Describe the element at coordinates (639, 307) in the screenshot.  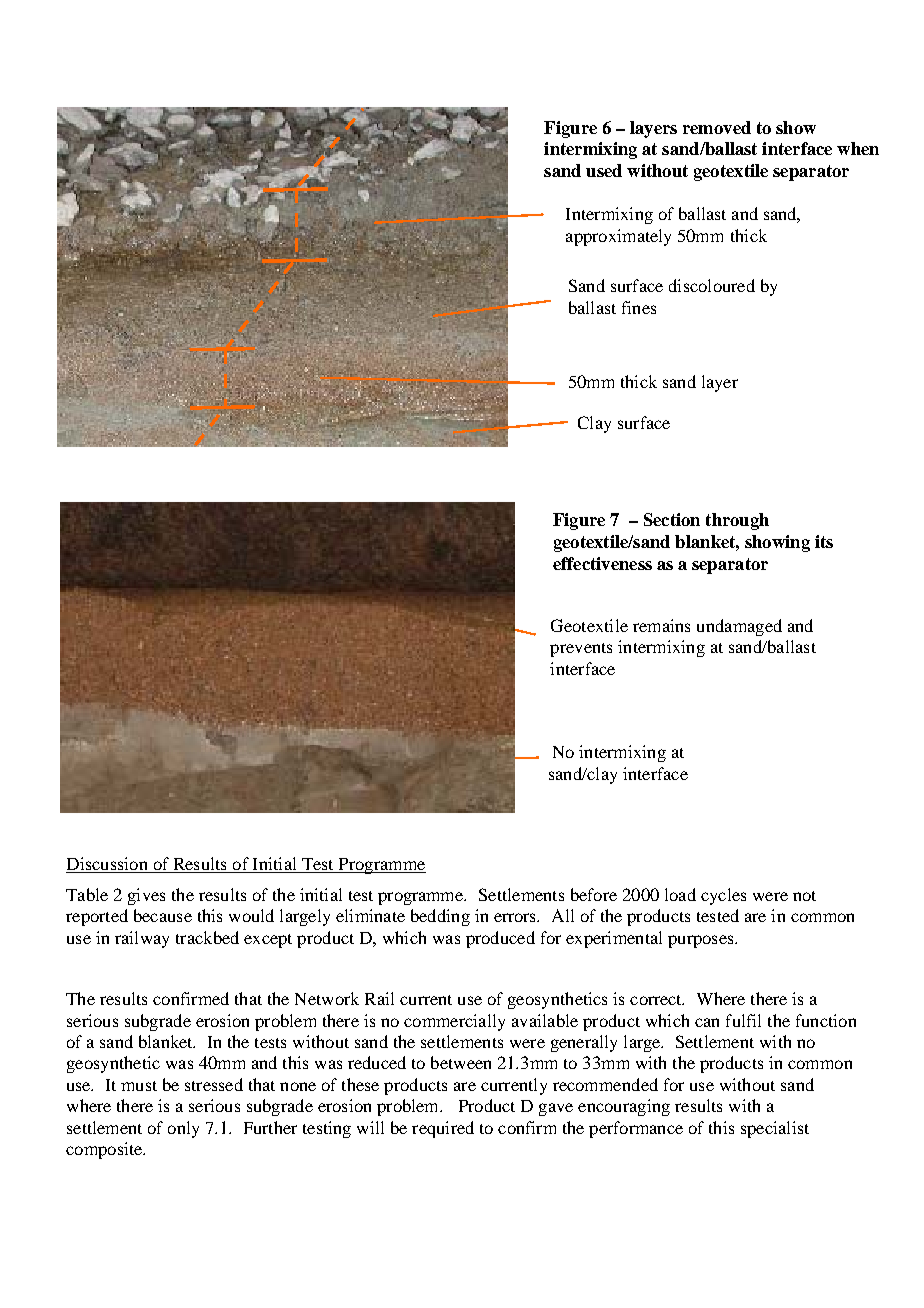
I see `fines` at that location.
